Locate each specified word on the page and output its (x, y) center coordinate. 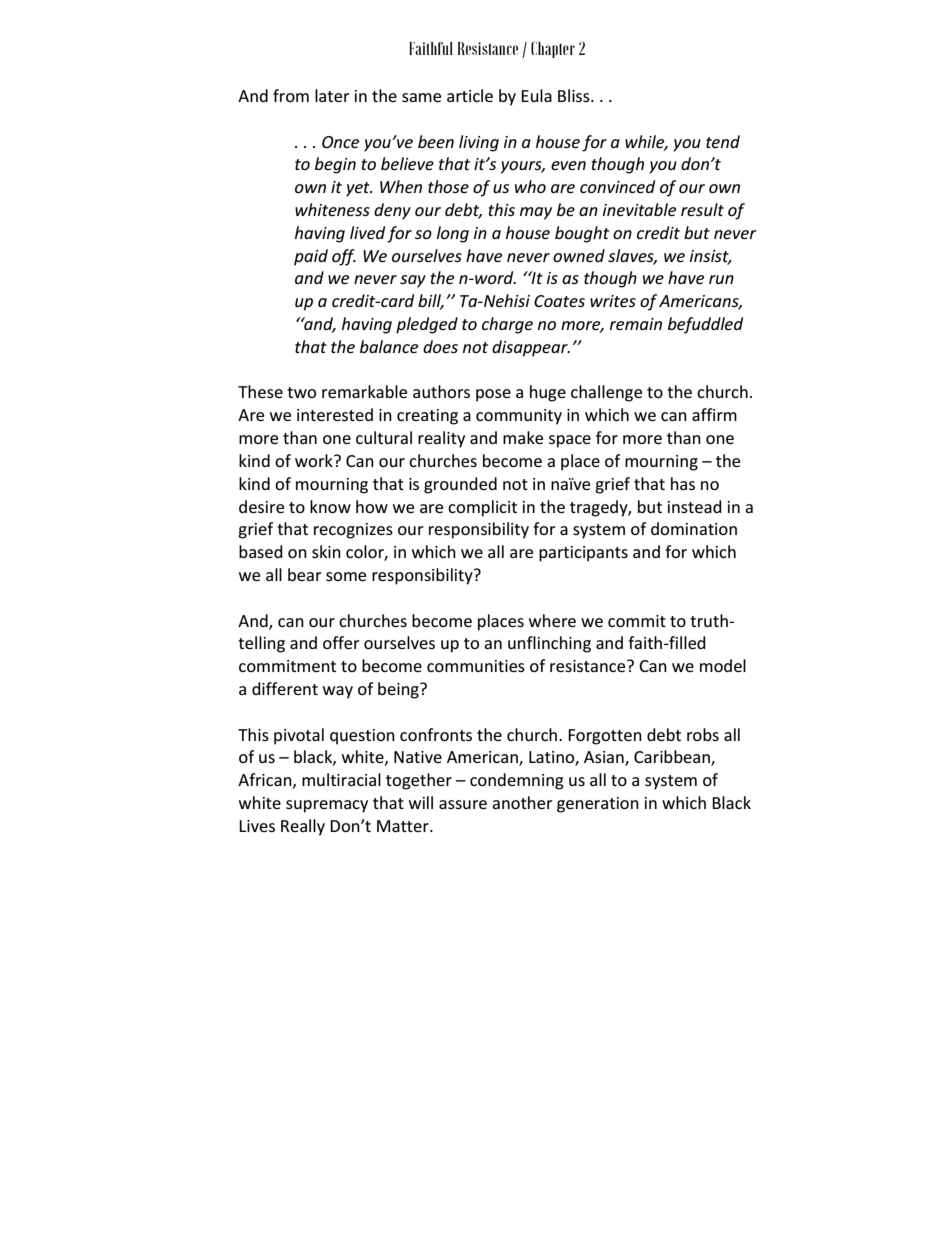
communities (476, 666)
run (721, 279)
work (315, 460)
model (723, 665)
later (332, 95)
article (470, 95)
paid (311, 257)
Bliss (575, 95)
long (453, 234)
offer (341, 642)
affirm (714, 414)
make (523, 437)
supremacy (327, 806)
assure (463, 804)
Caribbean (673, 758)
